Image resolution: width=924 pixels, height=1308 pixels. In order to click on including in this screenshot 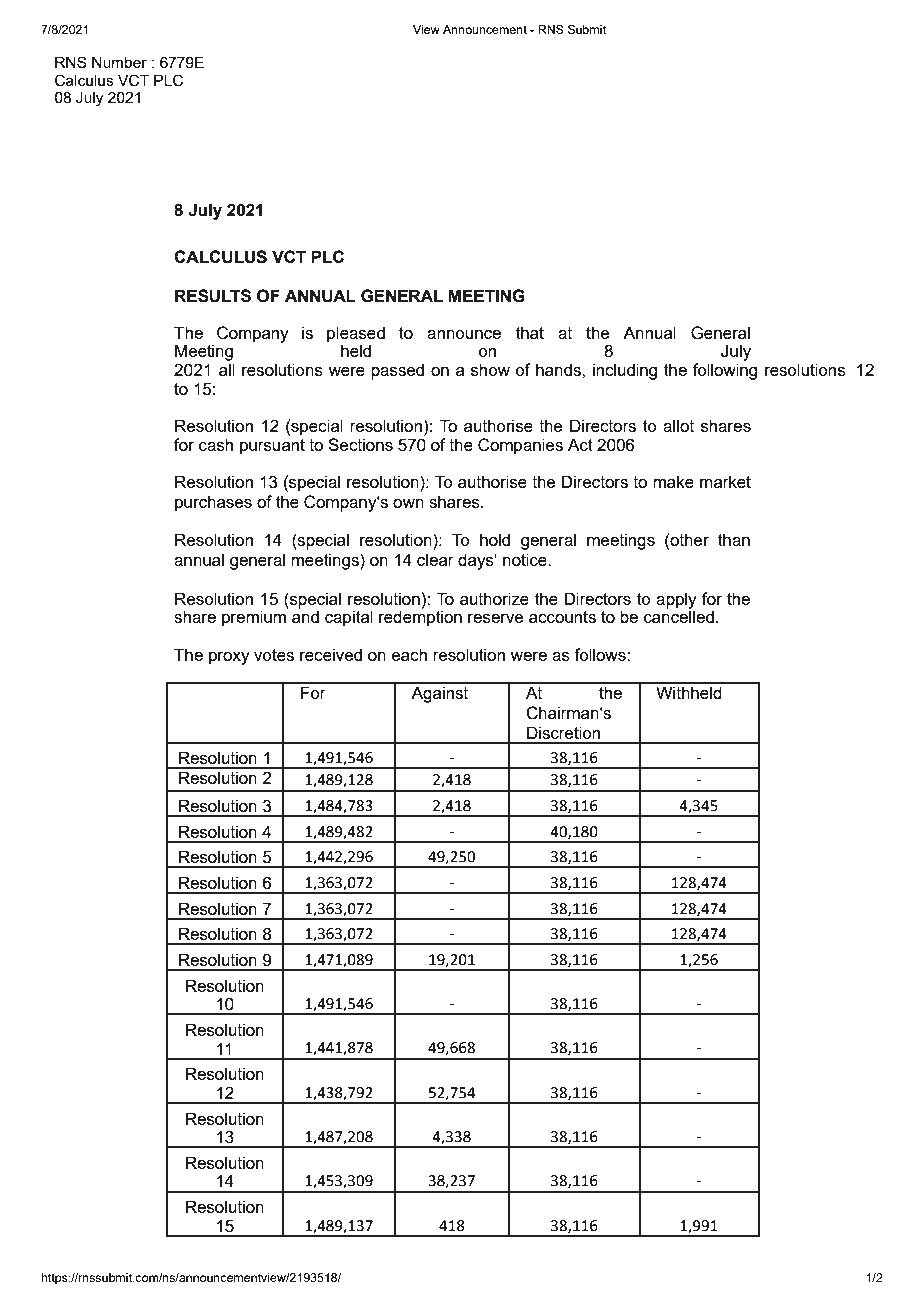, I will do `click(625, 371)`.
